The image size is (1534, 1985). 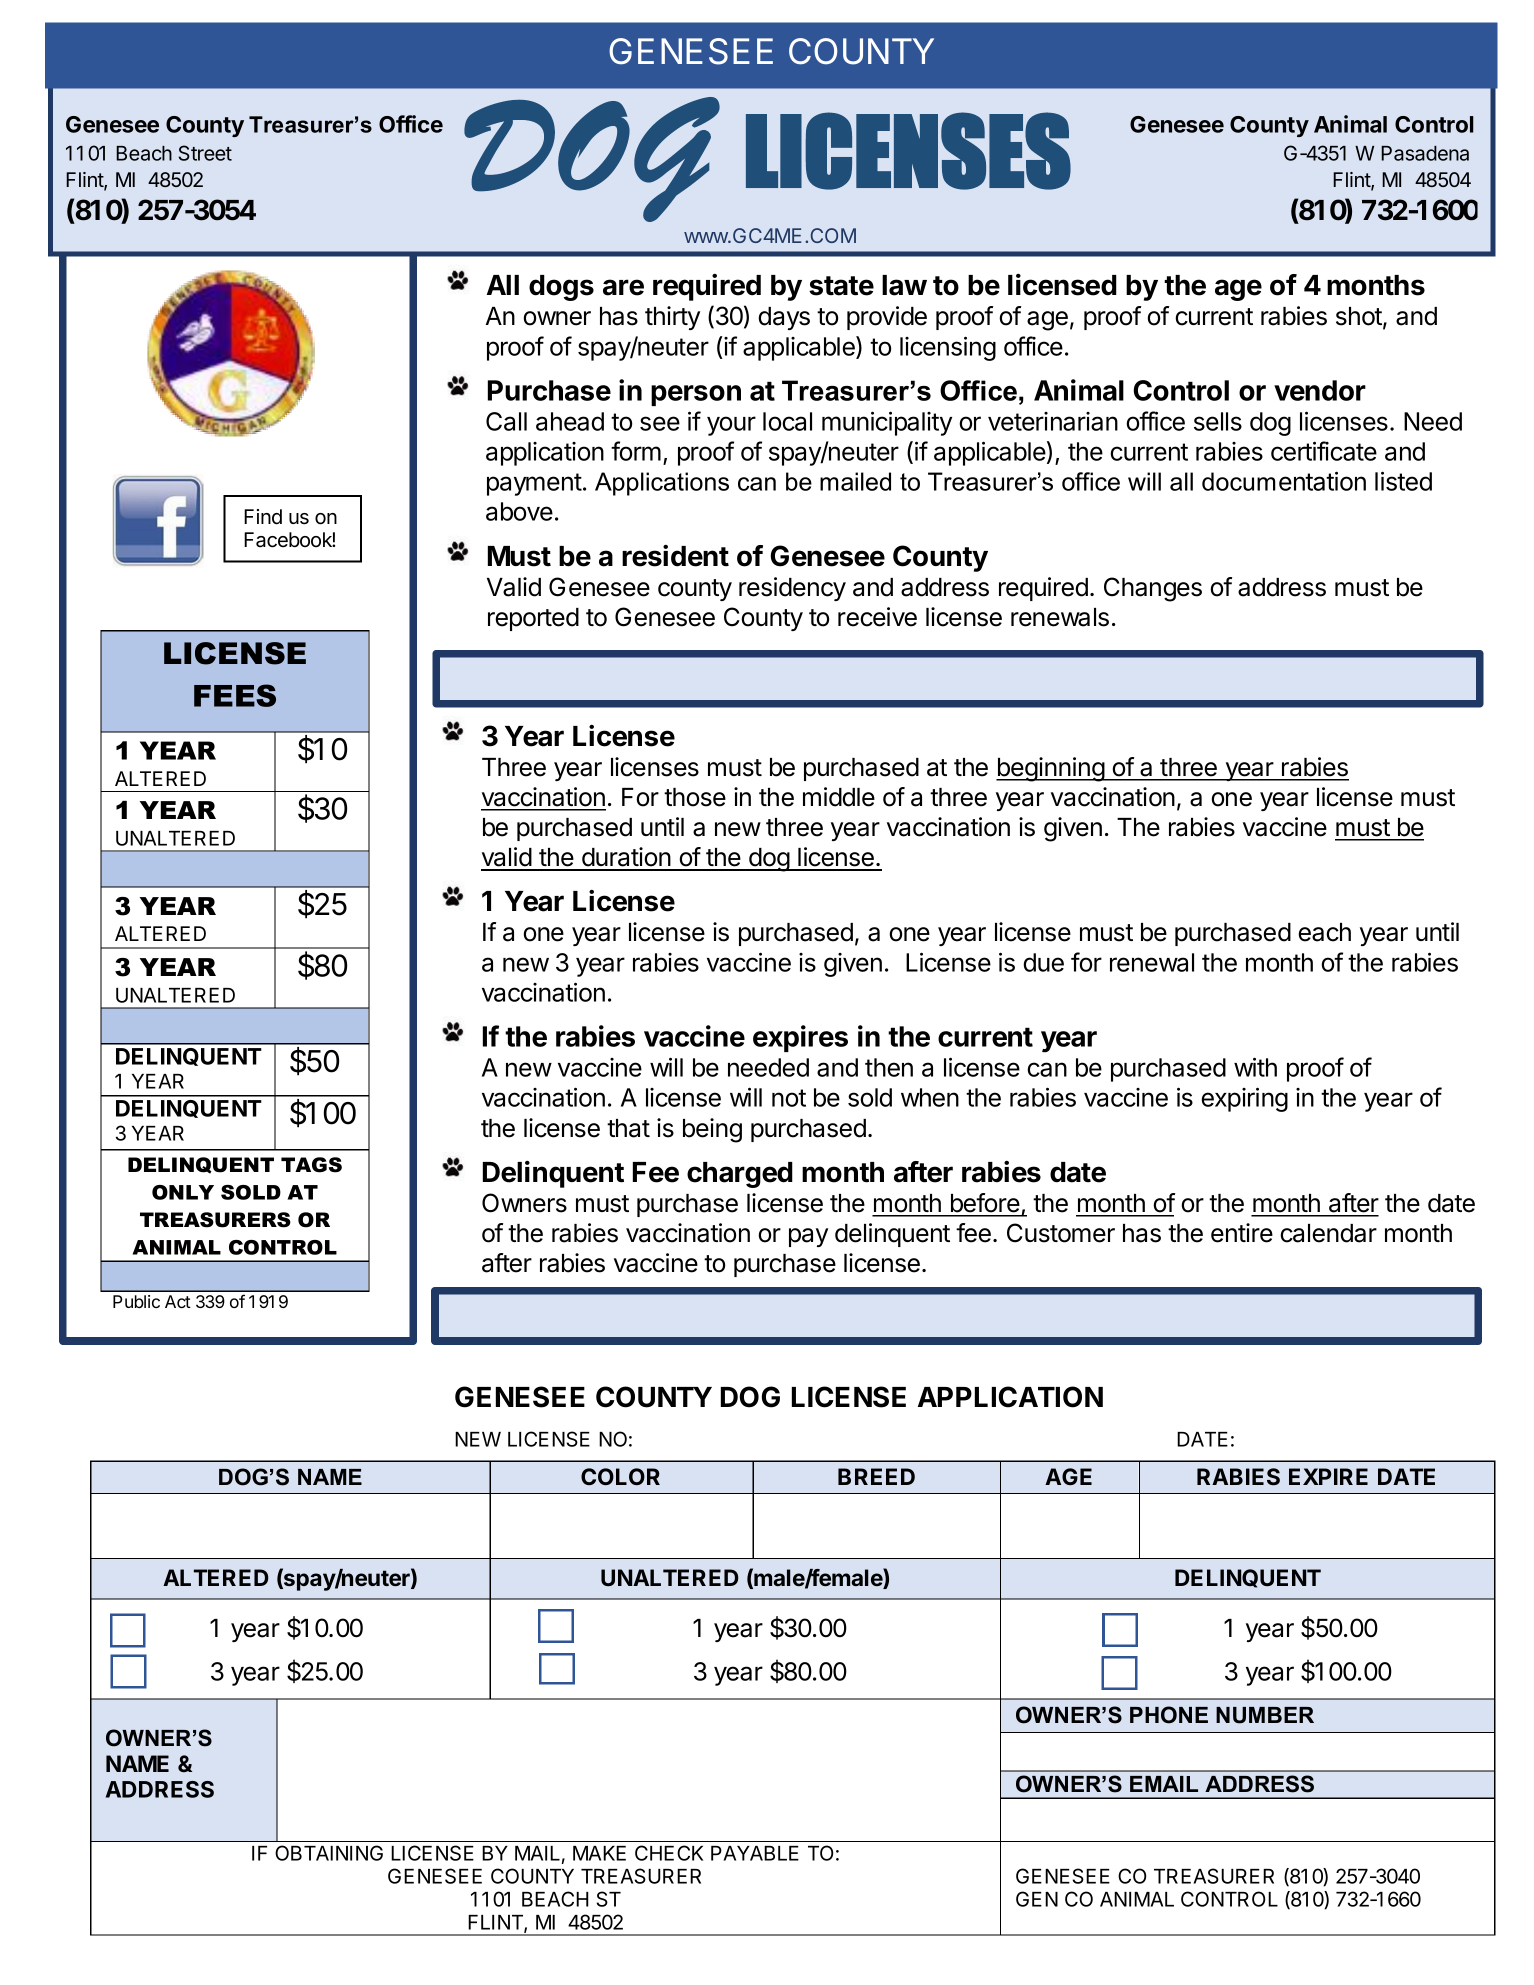 What do you see at coordinates (205, 153) in the screenshot?
I see `Street` at bounding box center [205, 153].
